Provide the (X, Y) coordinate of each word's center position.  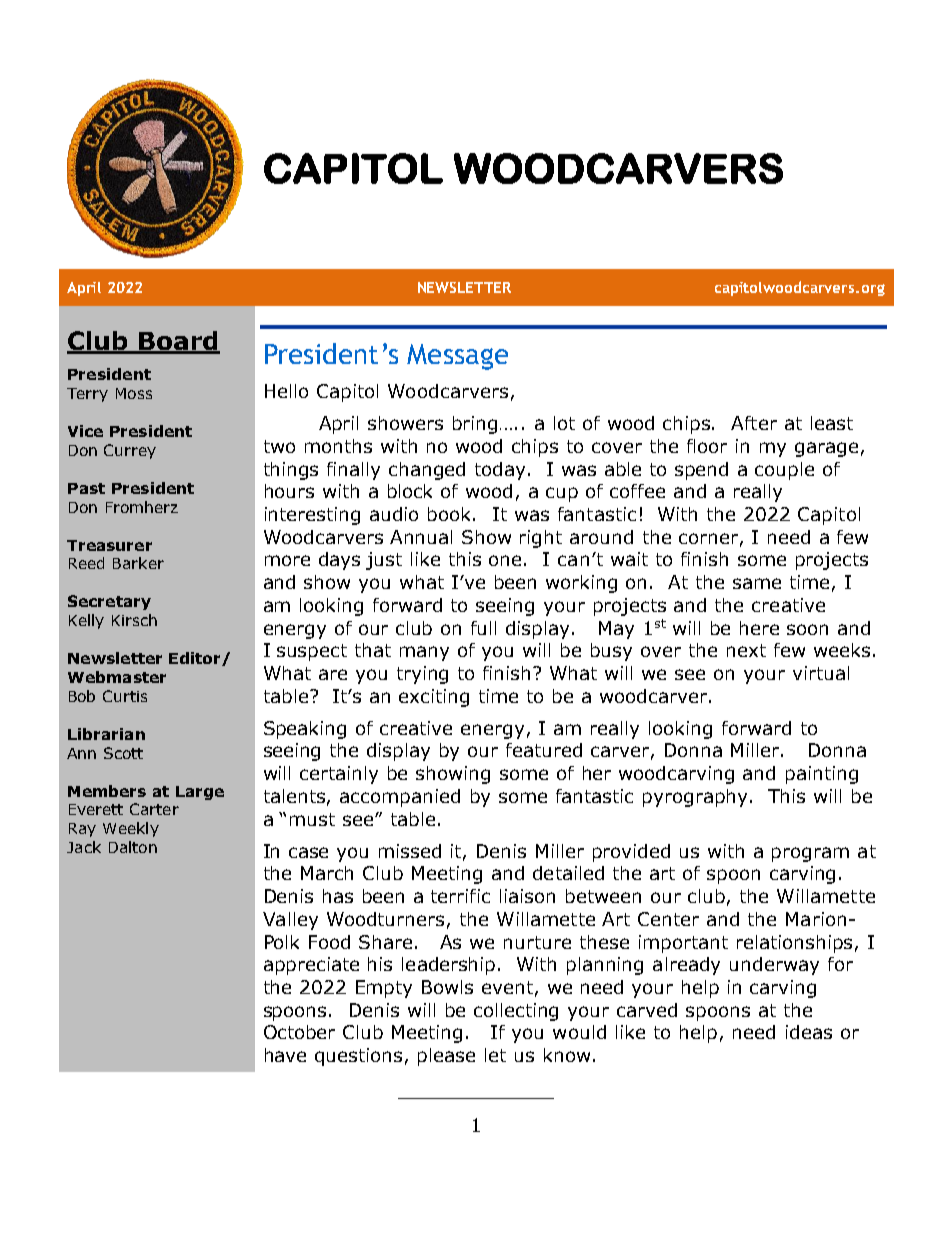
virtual (821, 673)
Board (178, 342)
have (285, 1055)
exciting (434, 698)
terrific (460, 896)
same (757, 583)
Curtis (125, 696)
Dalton (133, 847)
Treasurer (109, 545)
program (810, 854)
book (451, 514)
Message (457, 357)
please (446, 1057)
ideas (809, 1032)
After (754, 423)
